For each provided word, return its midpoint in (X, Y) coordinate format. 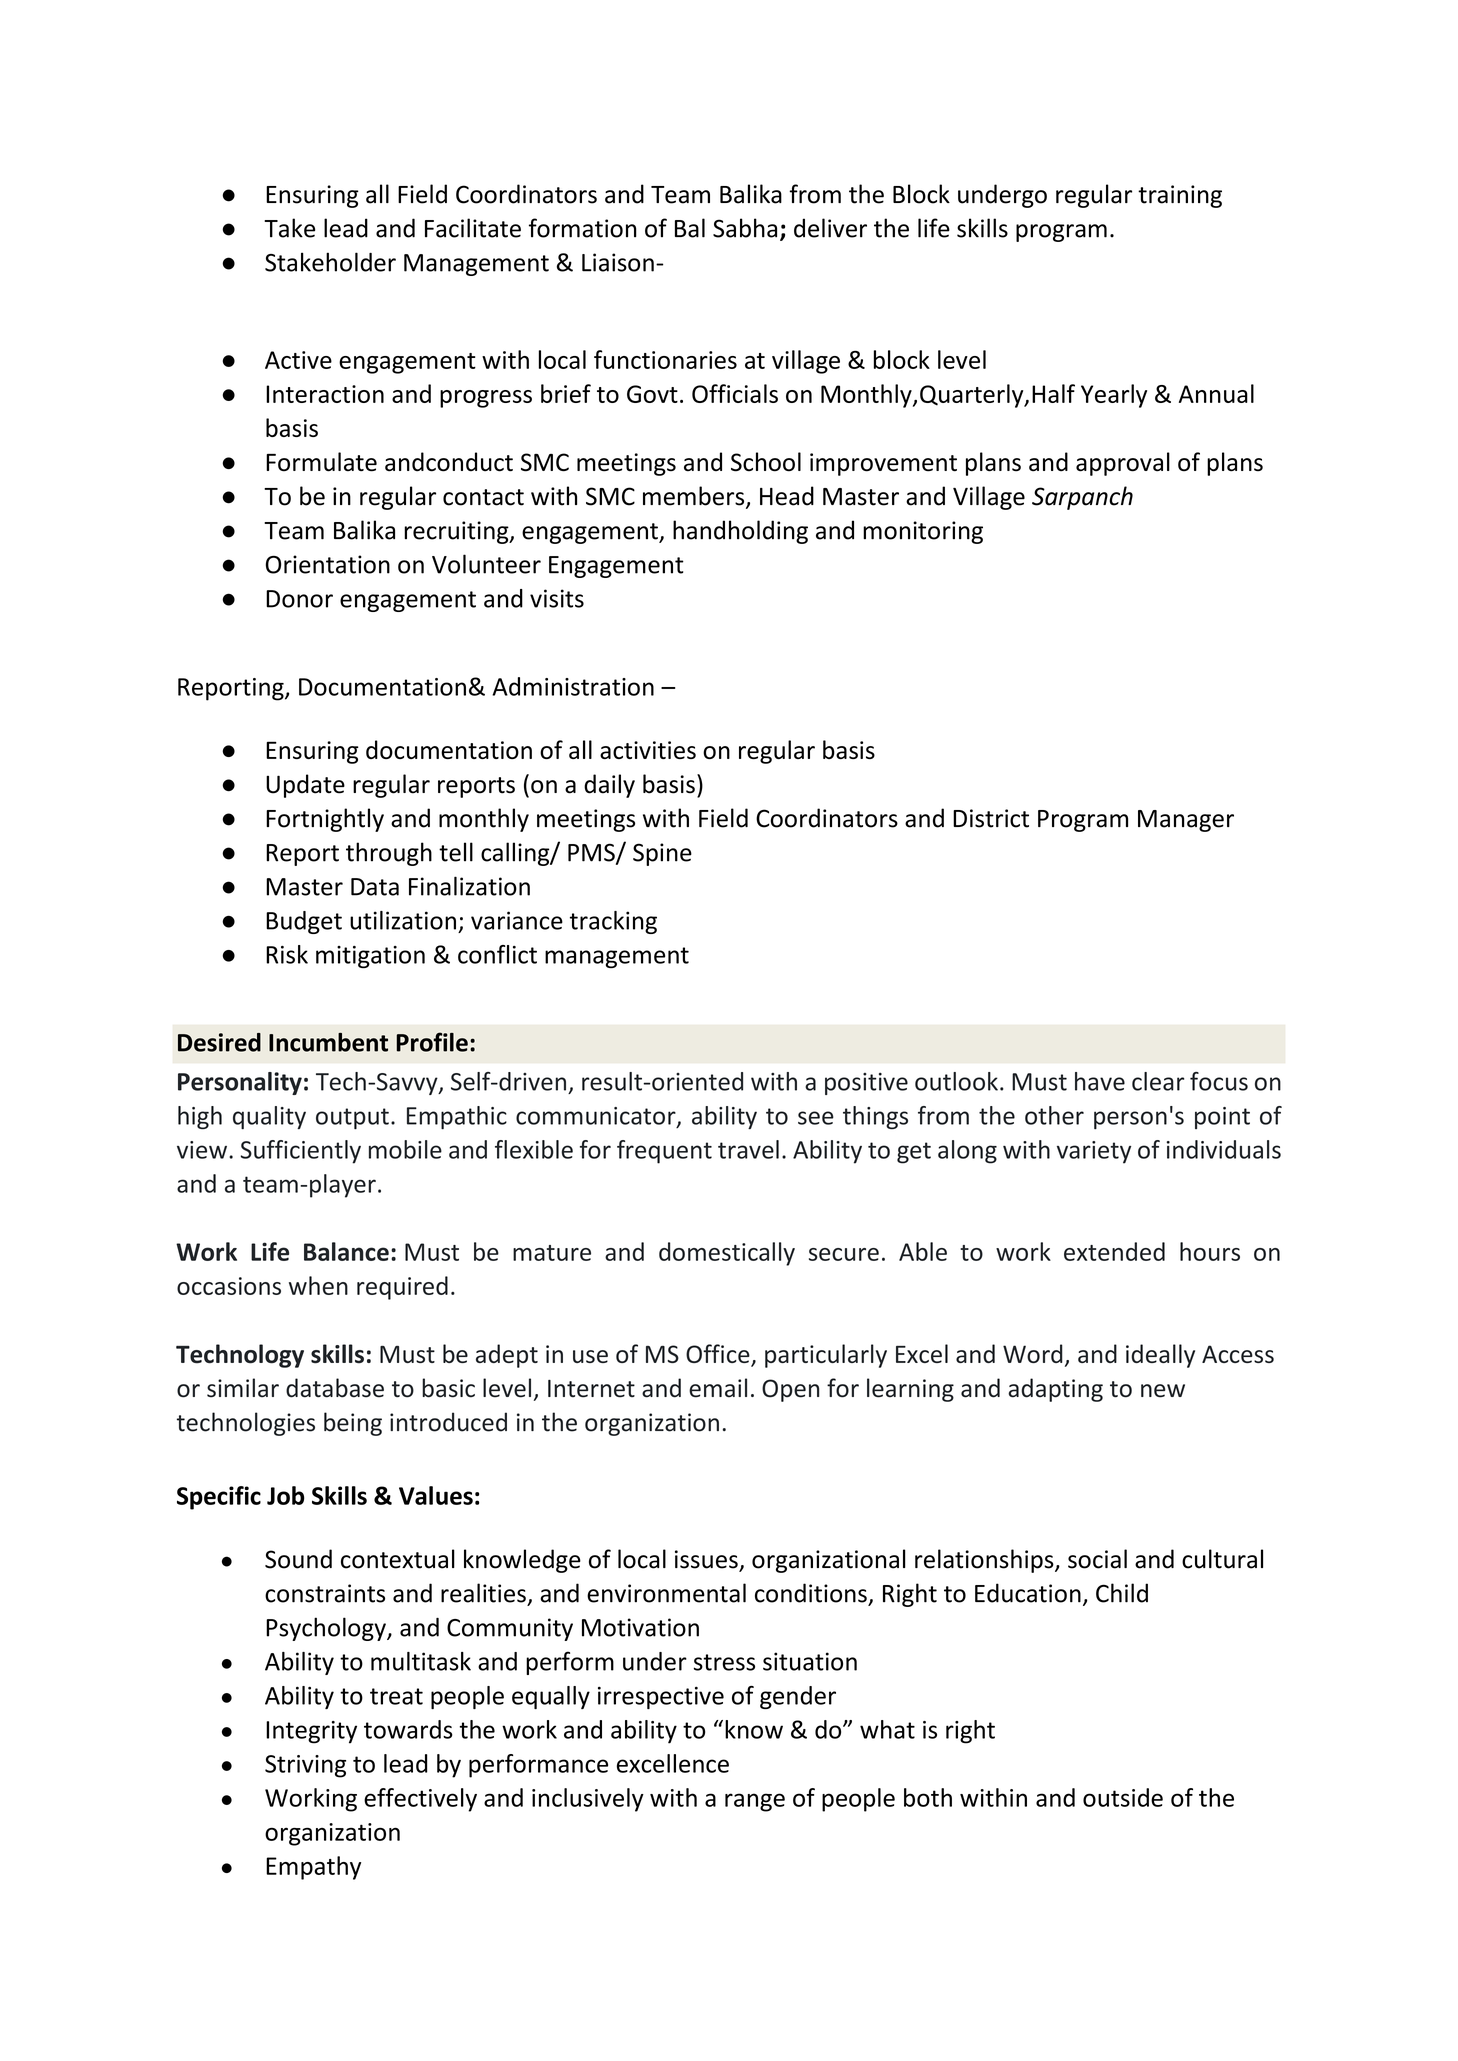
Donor (299, 599)
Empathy (313, 1868)
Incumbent (328, 1042)
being (353, 1424)
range (755, 1802)
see (816, 1118)
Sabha (745, 228)
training (1180, 196)
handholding (740, 532)
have (1100, 1081)
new (1163, 1391)
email (718, 1388)
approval (1123, 464)
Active (298, 360)
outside (1123, 1797)
